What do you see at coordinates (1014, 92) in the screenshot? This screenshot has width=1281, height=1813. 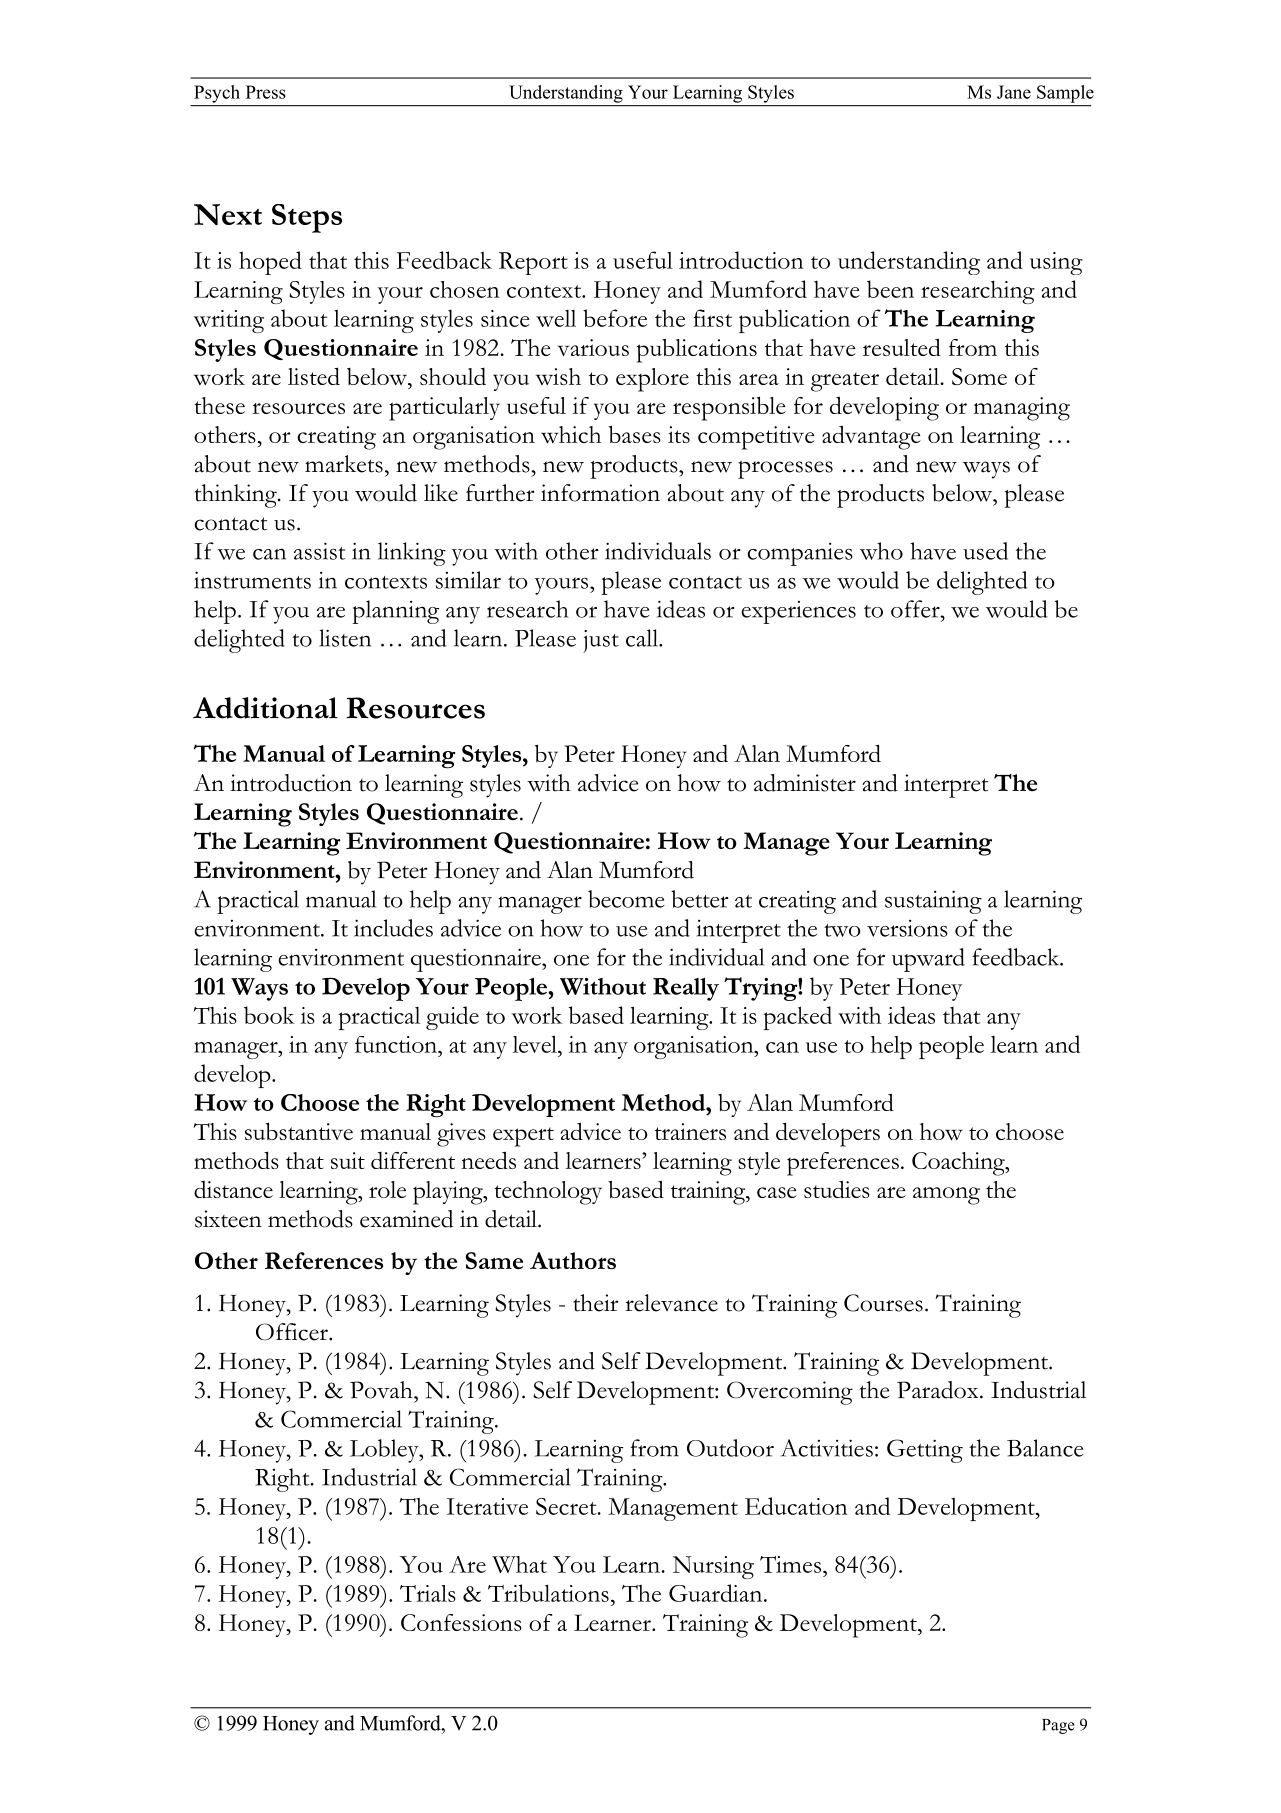 I see `Jane` at bounding box center [1014, 92].
